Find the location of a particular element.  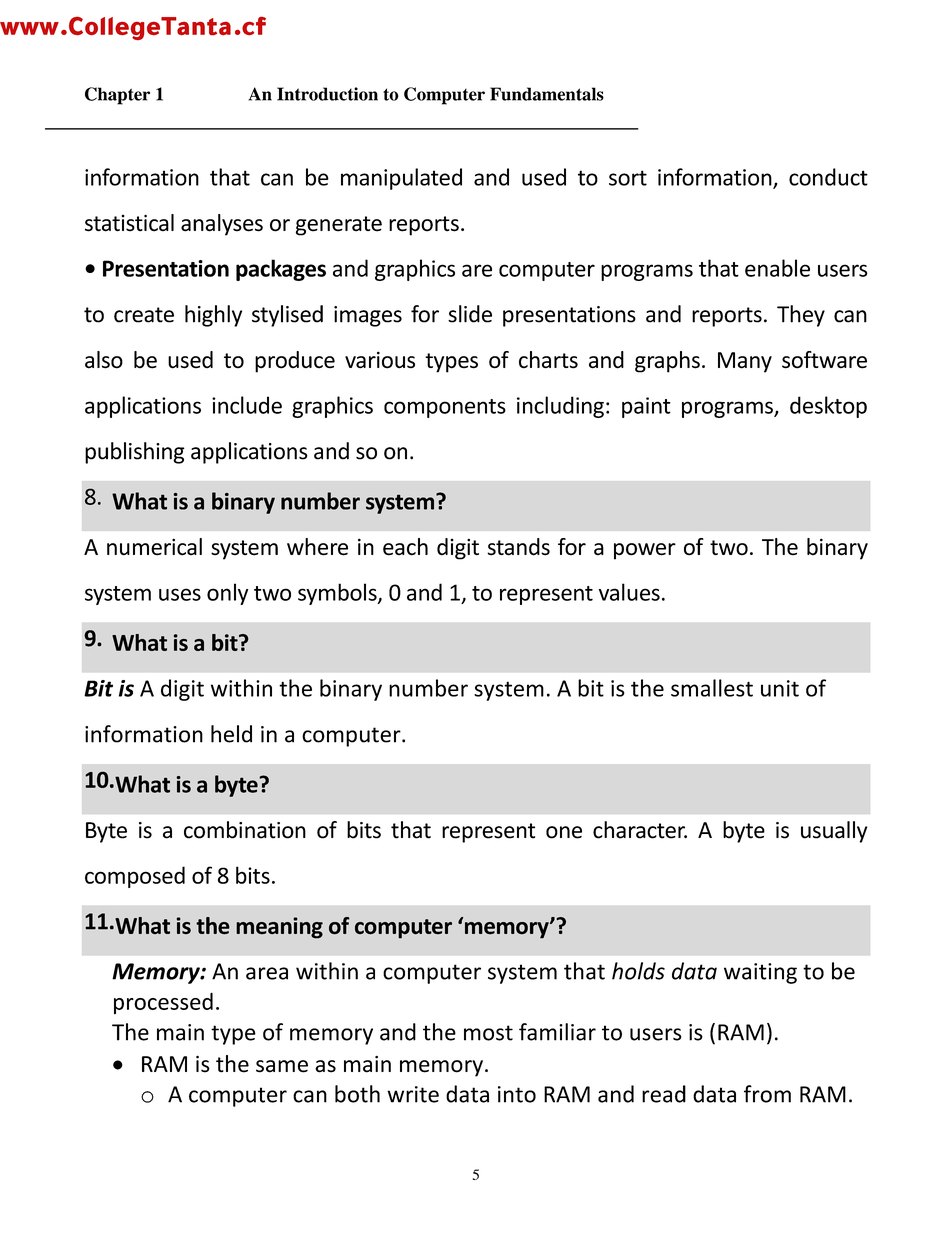

conduct is located at coordinates (828, 177).
